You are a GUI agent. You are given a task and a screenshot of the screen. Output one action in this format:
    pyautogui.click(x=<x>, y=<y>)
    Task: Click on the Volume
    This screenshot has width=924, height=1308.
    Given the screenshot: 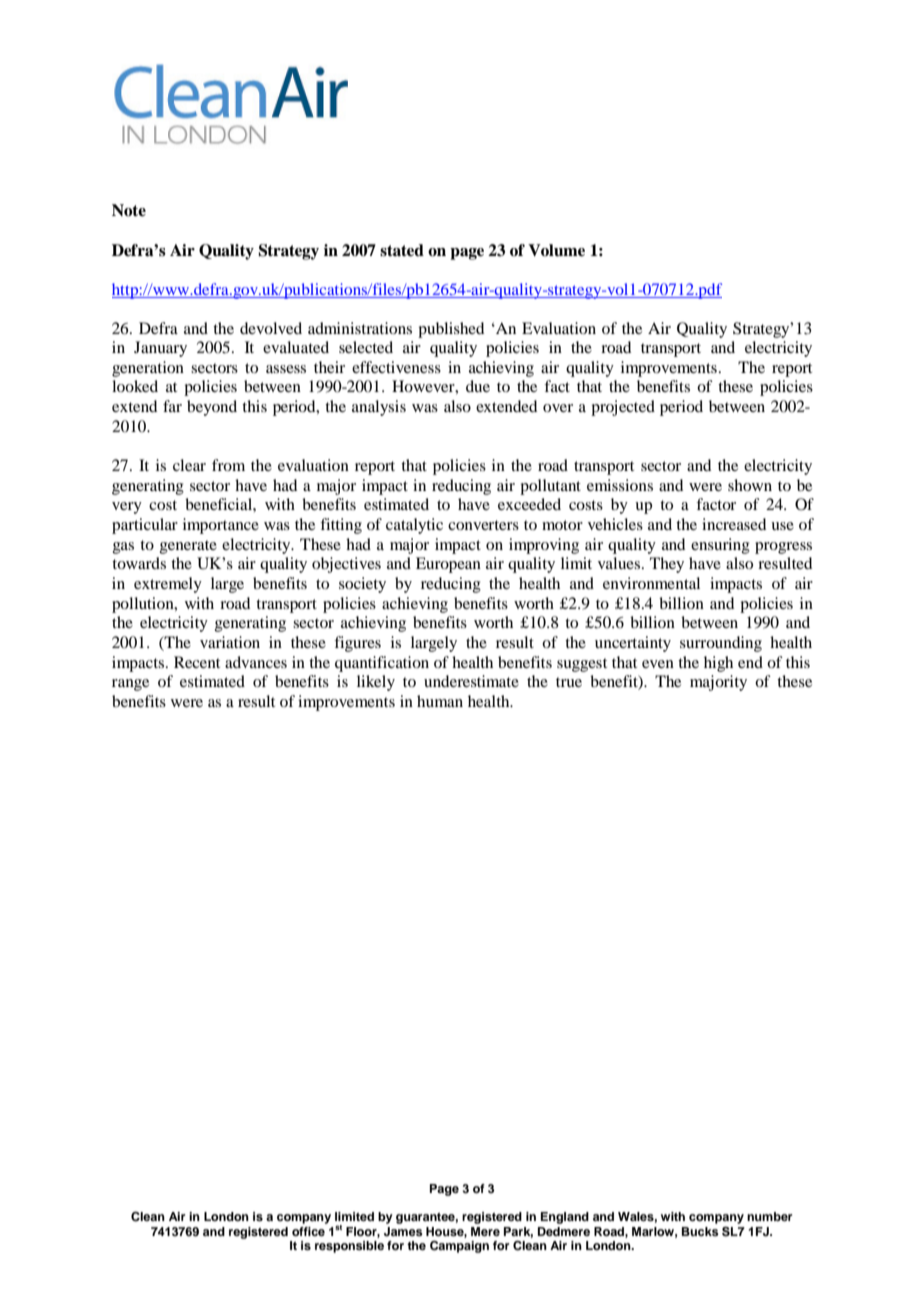 What is the action you would take?
    pyautogui.click(x=556, y=250)
